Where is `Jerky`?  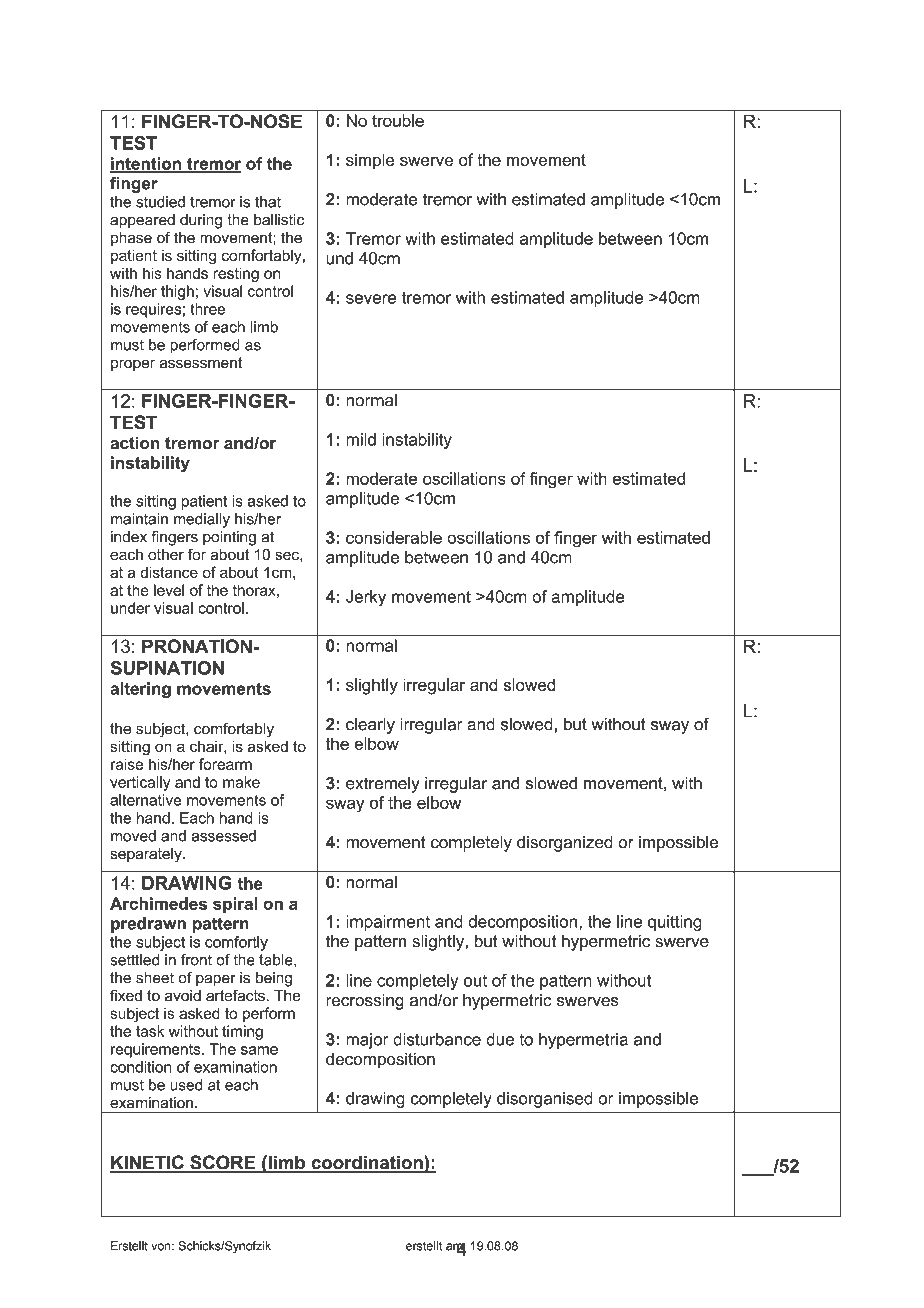
Jerky is located at coordinates (366, 598).
